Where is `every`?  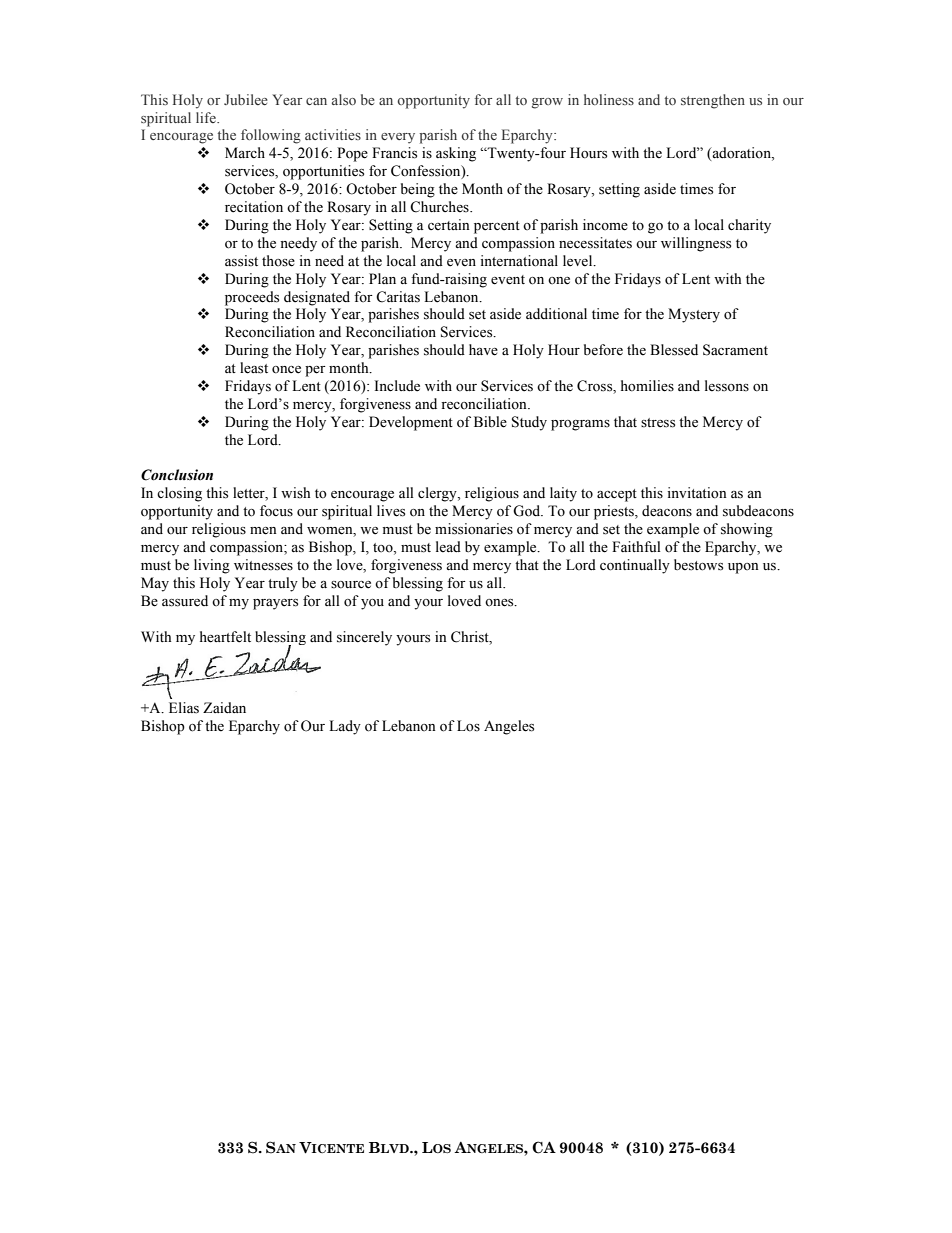
every is located at coordinates (398, 138).
